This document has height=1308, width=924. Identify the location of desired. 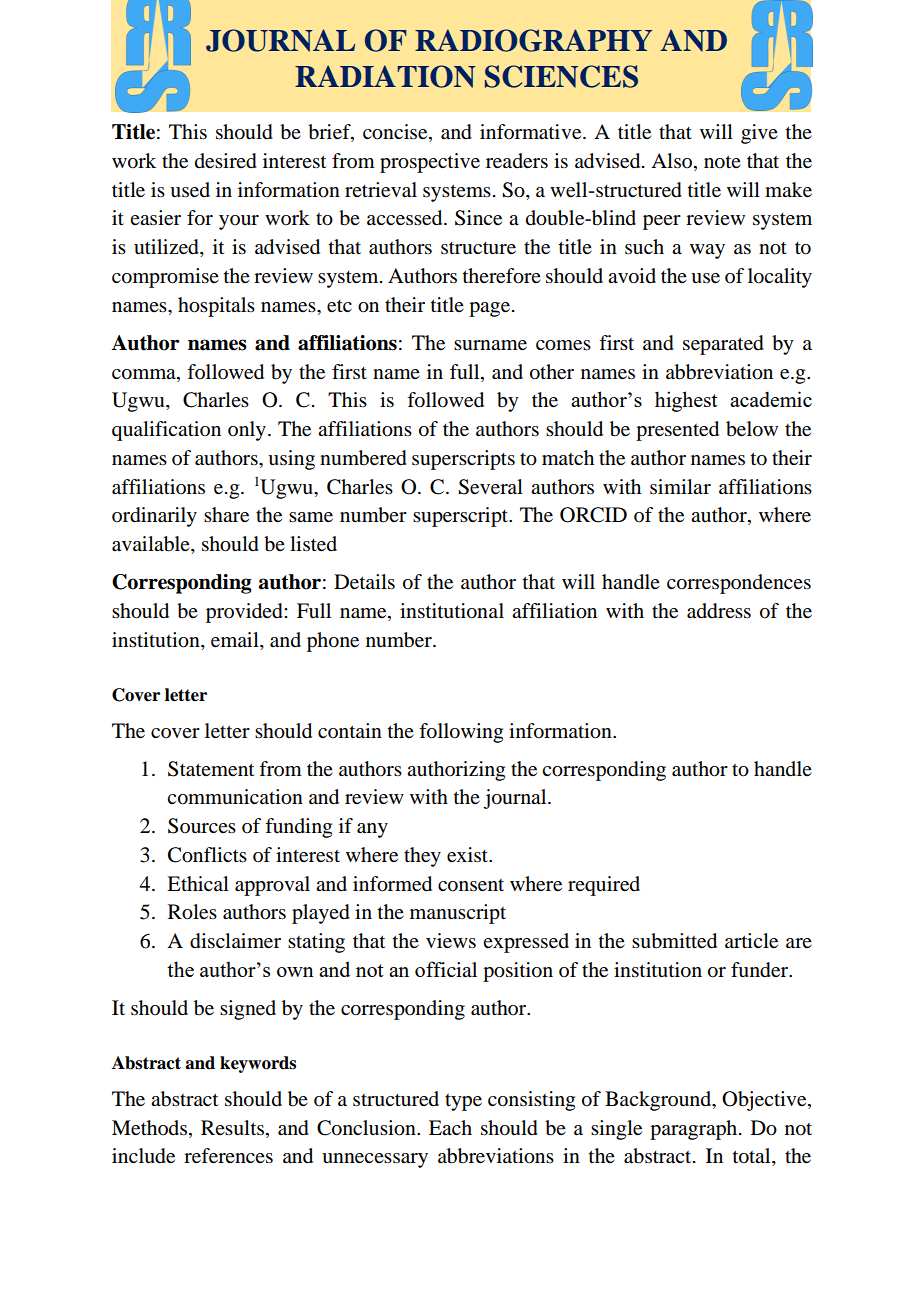
(226, 161).
